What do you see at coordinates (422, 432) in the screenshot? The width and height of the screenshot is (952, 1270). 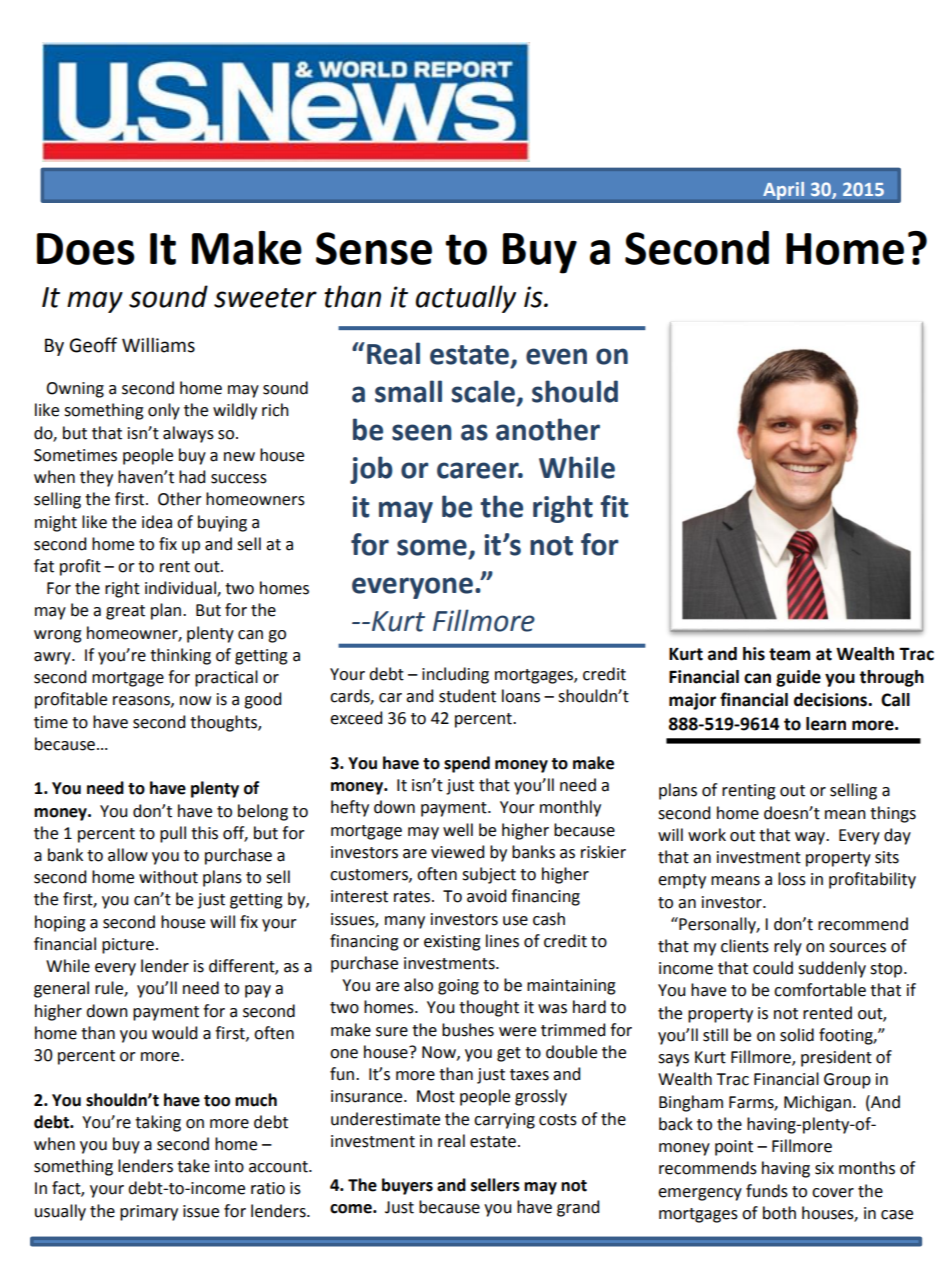 I see `seen` at bounding box center [422, 432].
